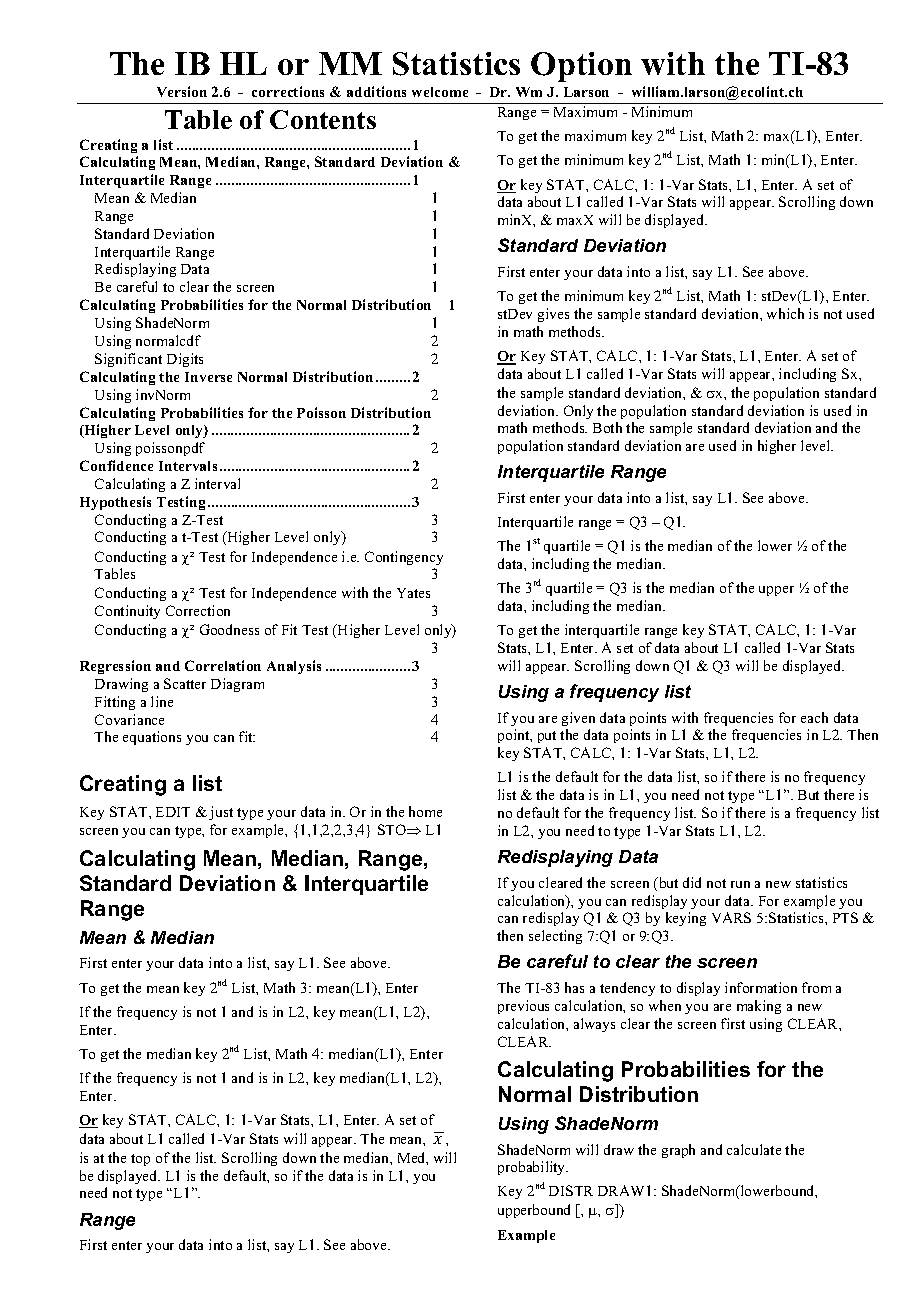 This image has height=1308, width=924. What do you see at coordinates (413, 593) in the image?
I see `Yates` at bounding box center [413, 593].
